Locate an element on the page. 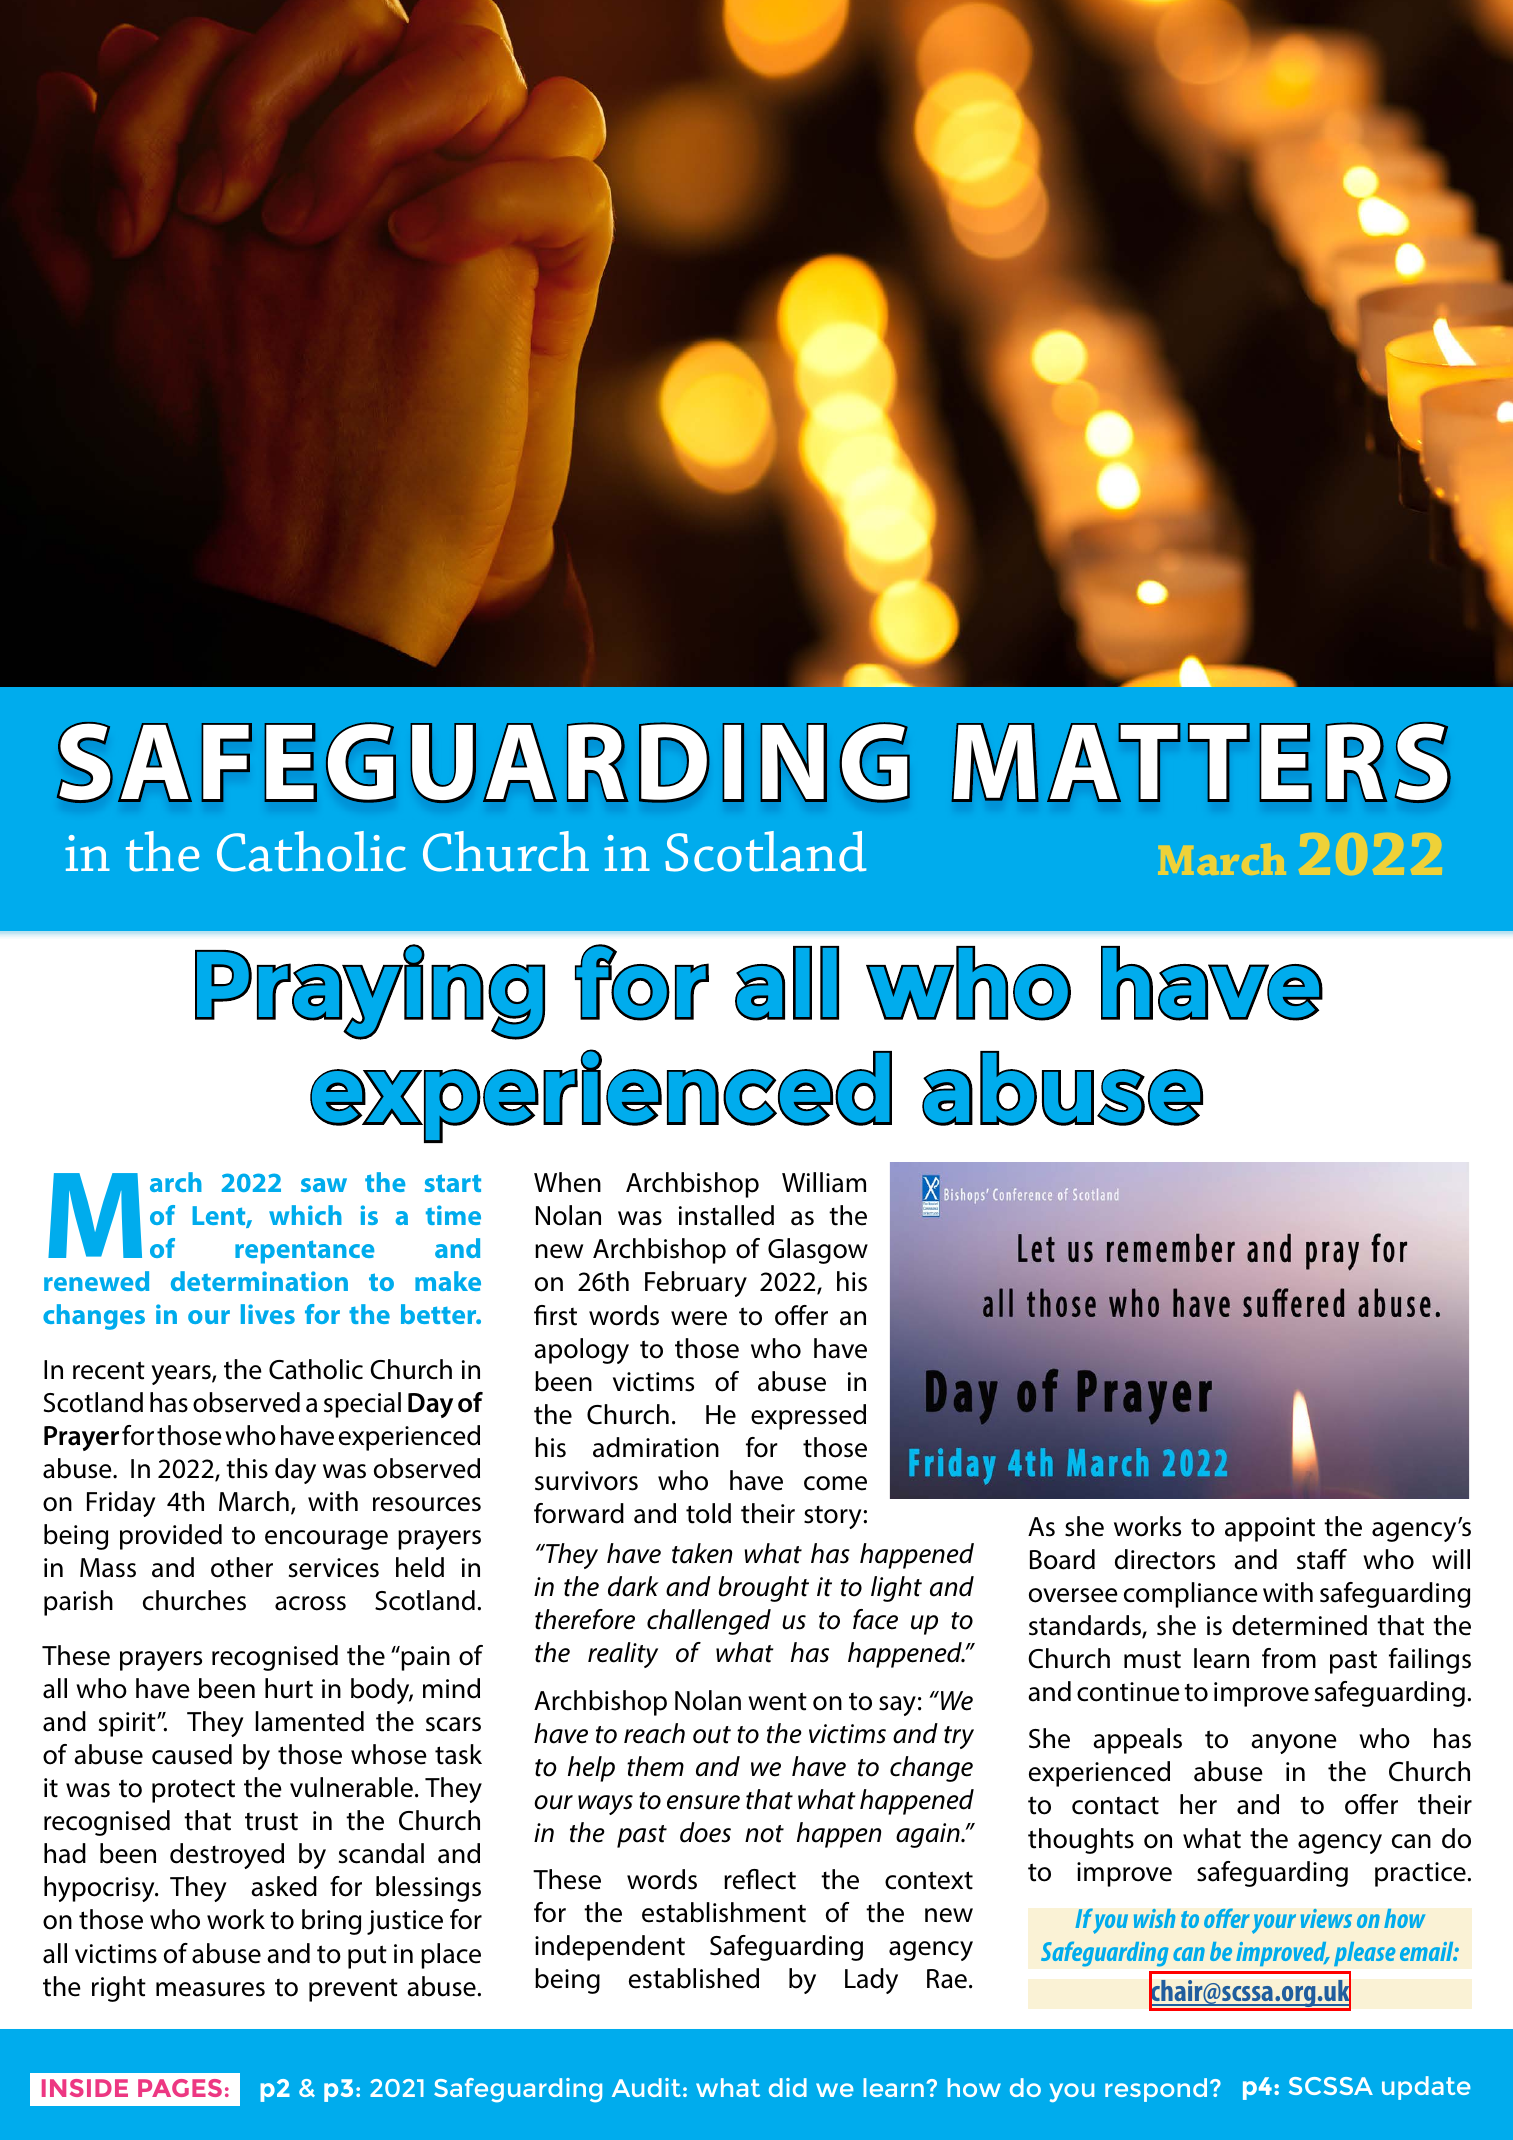  PAGES is located at coordinates (180, 2088).
